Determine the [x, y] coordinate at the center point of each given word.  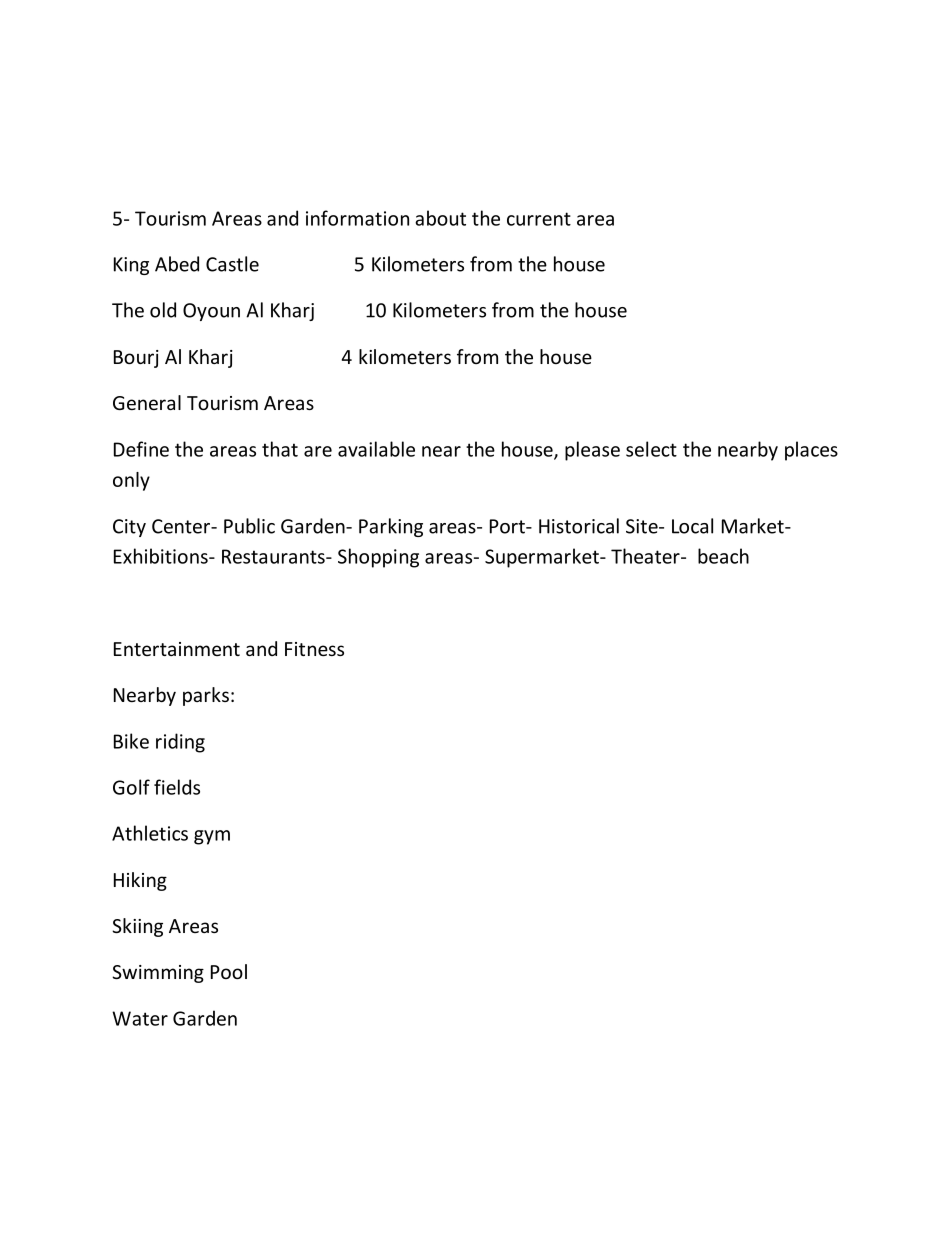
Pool [229, 971]
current [539, 219]
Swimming [158, 974]
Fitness [314, 649]
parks [206, 696]
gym [212, 837]
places [811, 451]
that [280, 449]
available [376, 449]
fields [177, 787]
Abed [177, 264]
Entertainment [177, 649]
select [651, 449]
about [440, 218]
